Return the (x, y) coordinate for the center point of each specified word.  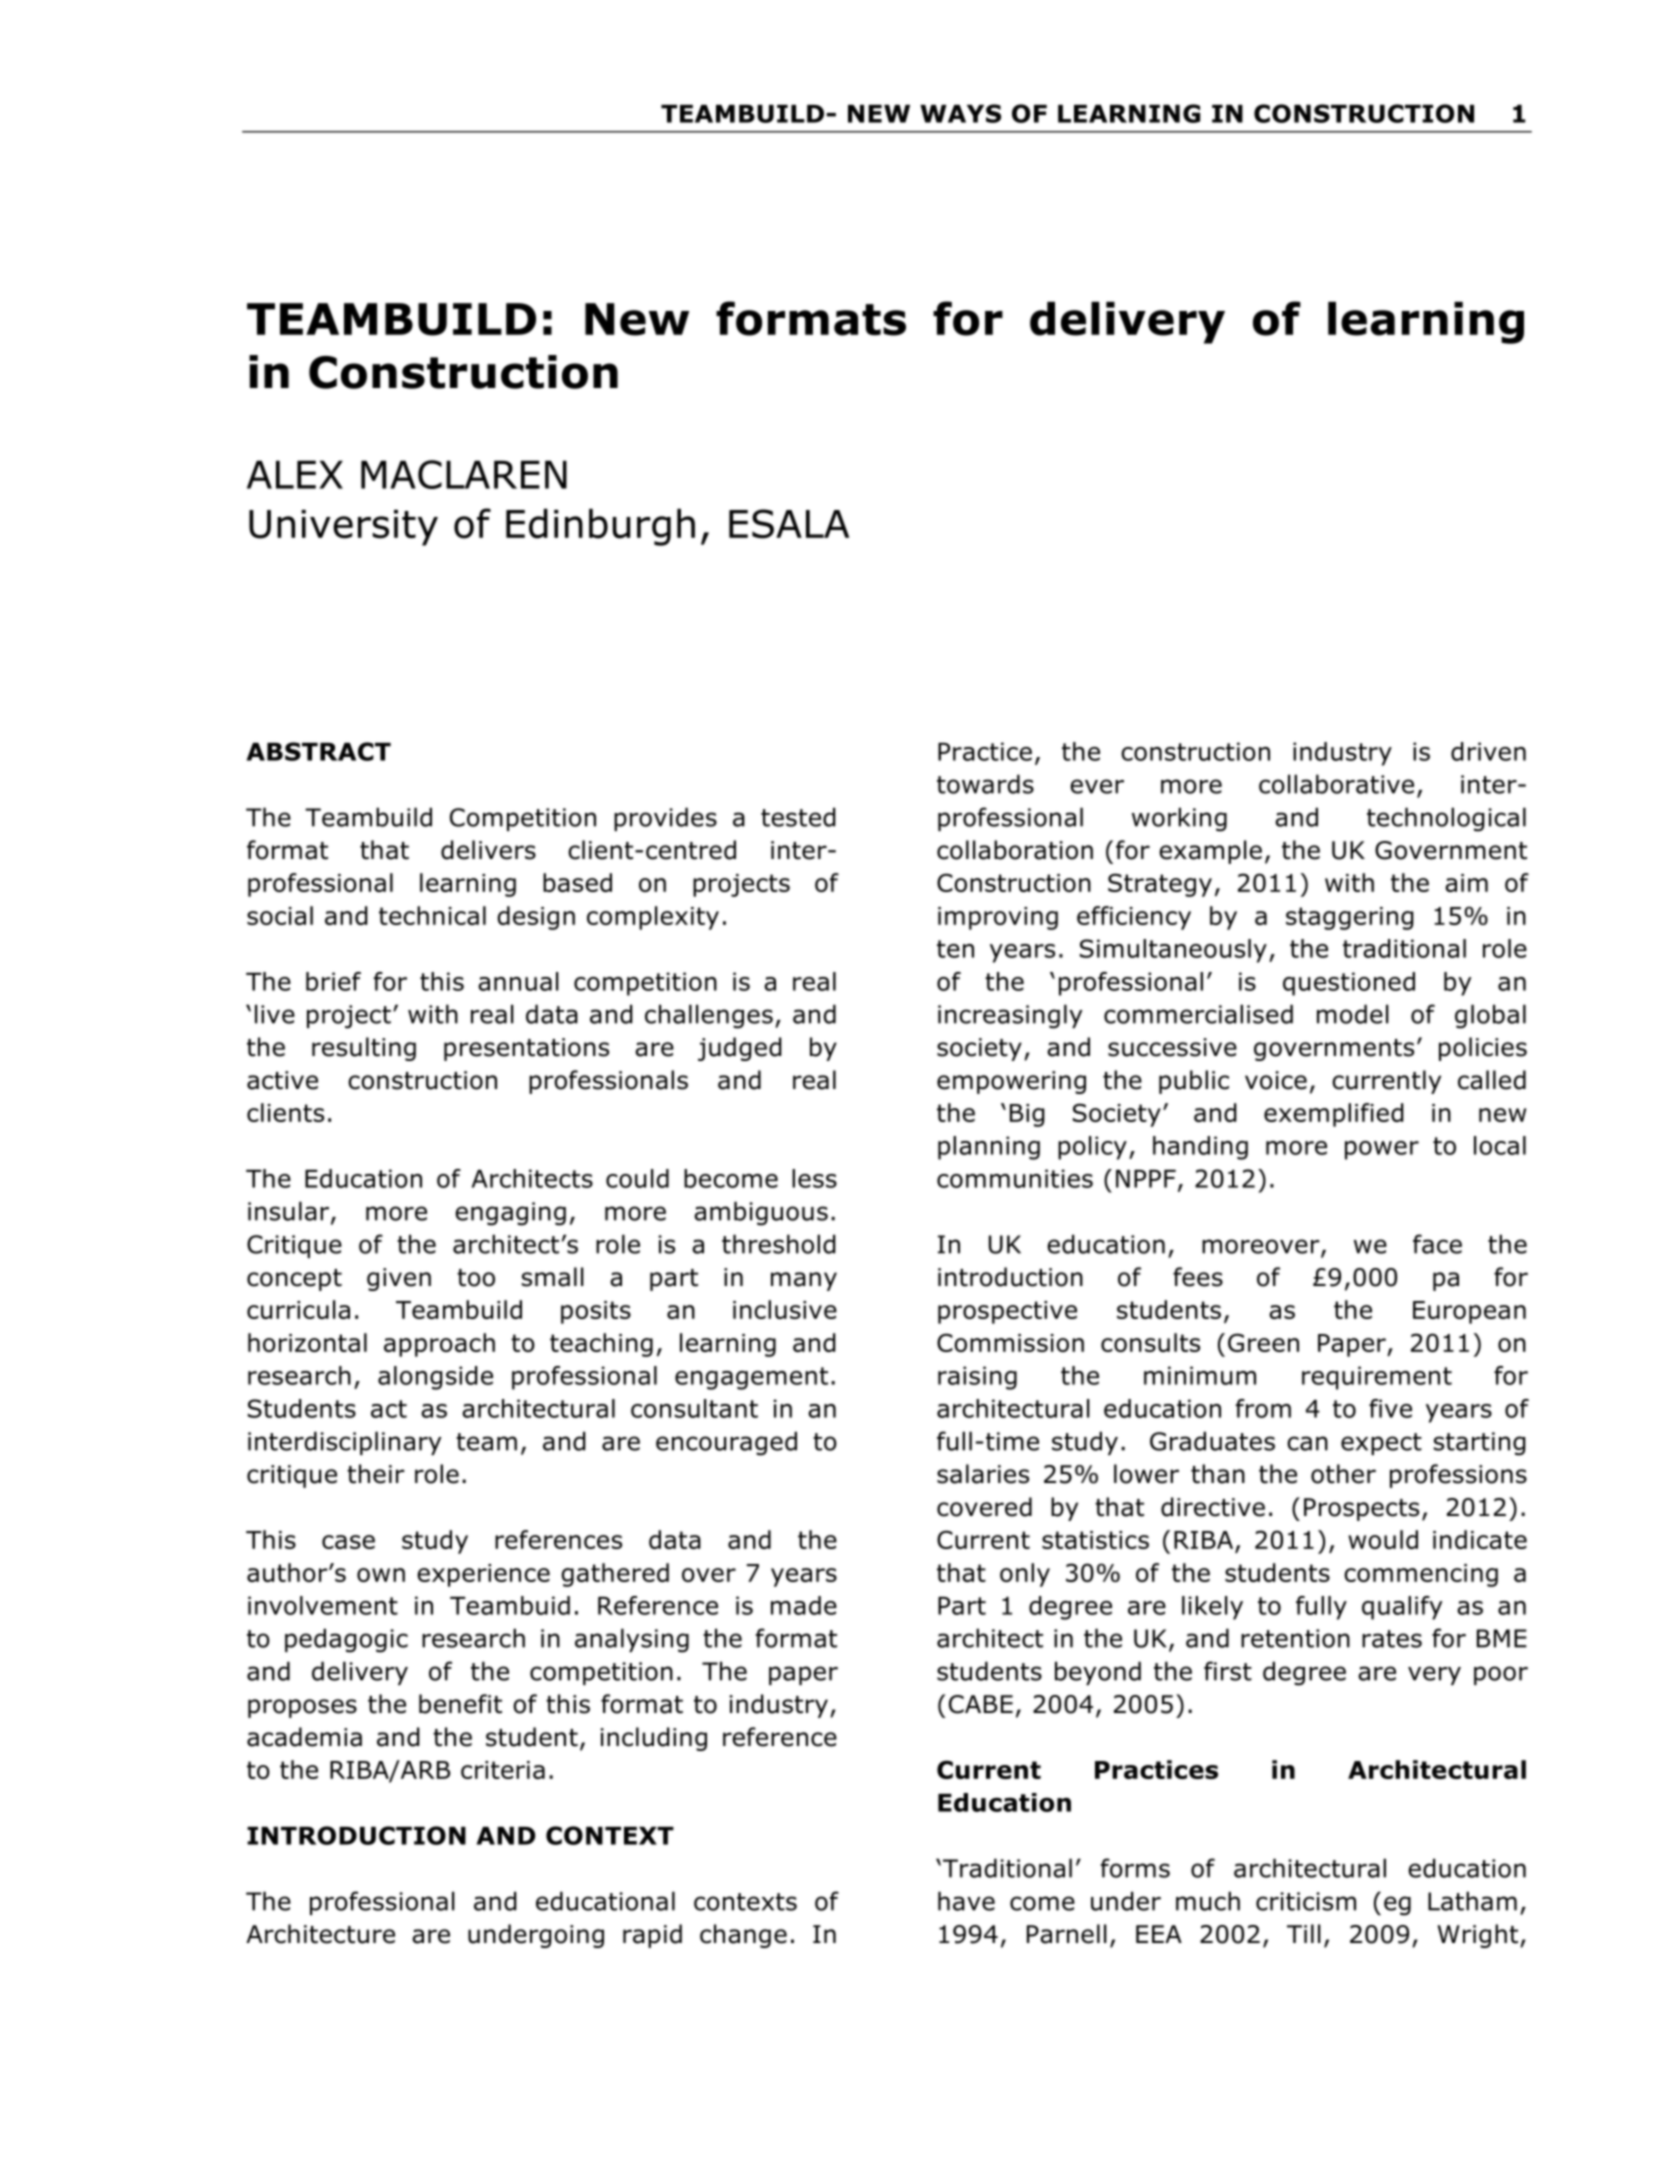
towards (985, 784)
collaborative (1336, 784)
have (966, 1901)
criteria (503, 1770)
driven (1488, 751)
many (804, 1281)
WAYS (960, 113)
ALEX (295, 474)
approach (439, 1345)
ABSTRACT (319, 751)
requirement (1377, 1378)
